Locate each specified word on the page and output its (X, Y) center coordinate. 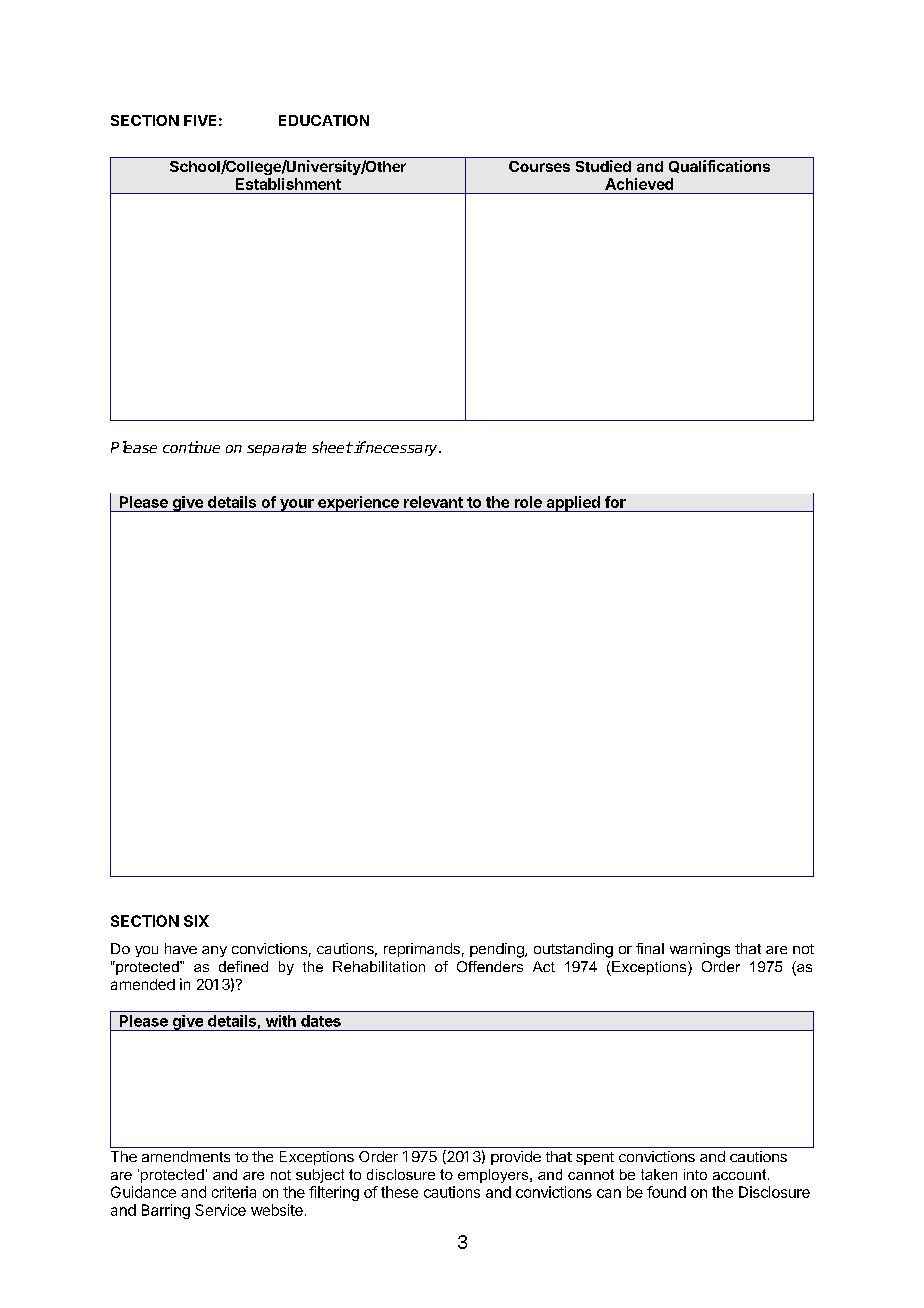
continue (191, 447)
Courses (539, 166)
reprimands (422, 950)
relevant (433, 502)
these (399, 1192)
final (650, 948)
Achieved (639, 184)
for (615, 502)
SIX (196, 921)
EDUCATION (324, 120)
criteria (234, 1192)
